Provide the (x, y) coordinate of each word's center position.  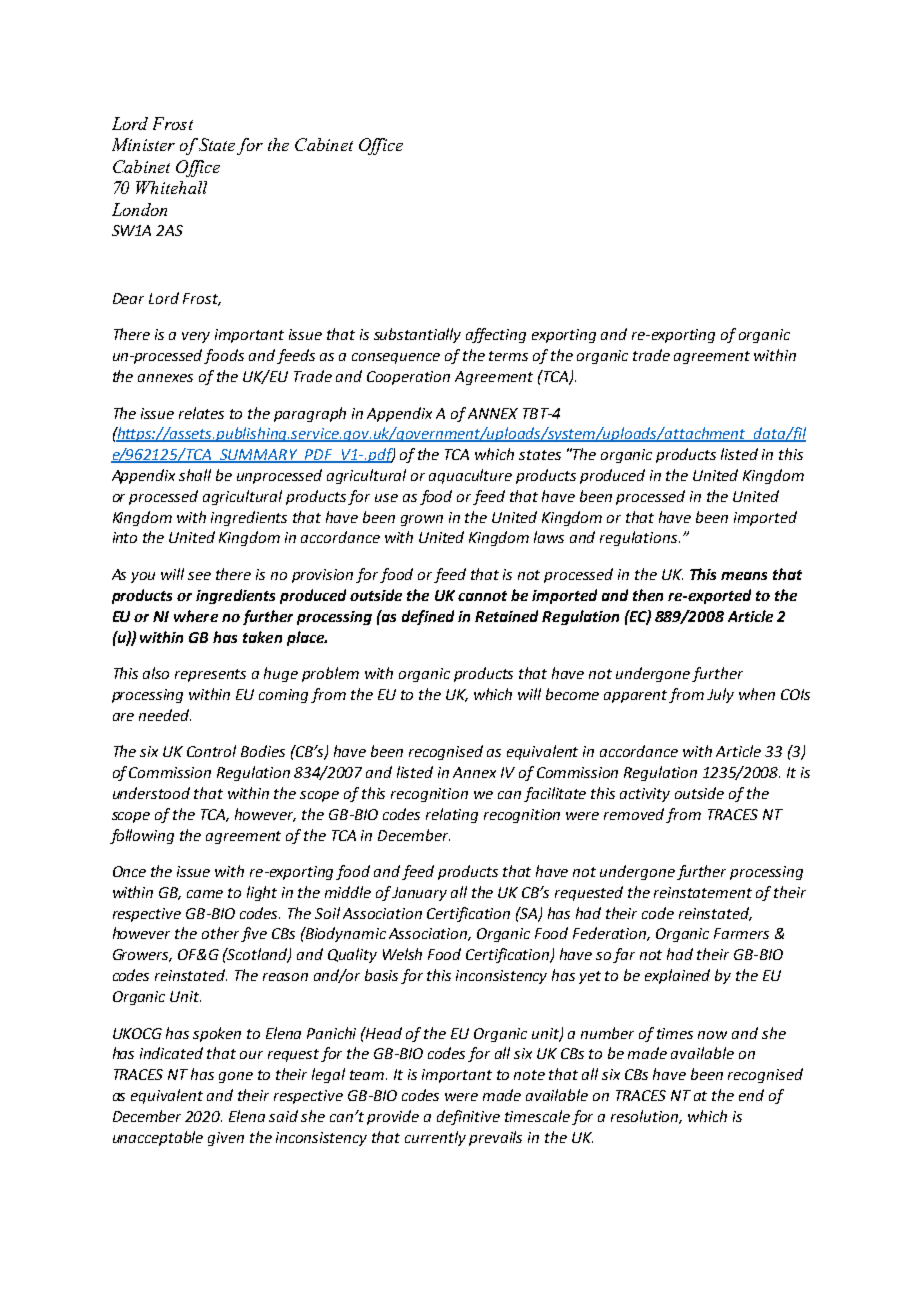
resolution (646, 1117)
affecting (496, 335)
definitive (468, 1117)
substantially (417, 335)
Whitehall (171, 187)
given (226, 1139)
